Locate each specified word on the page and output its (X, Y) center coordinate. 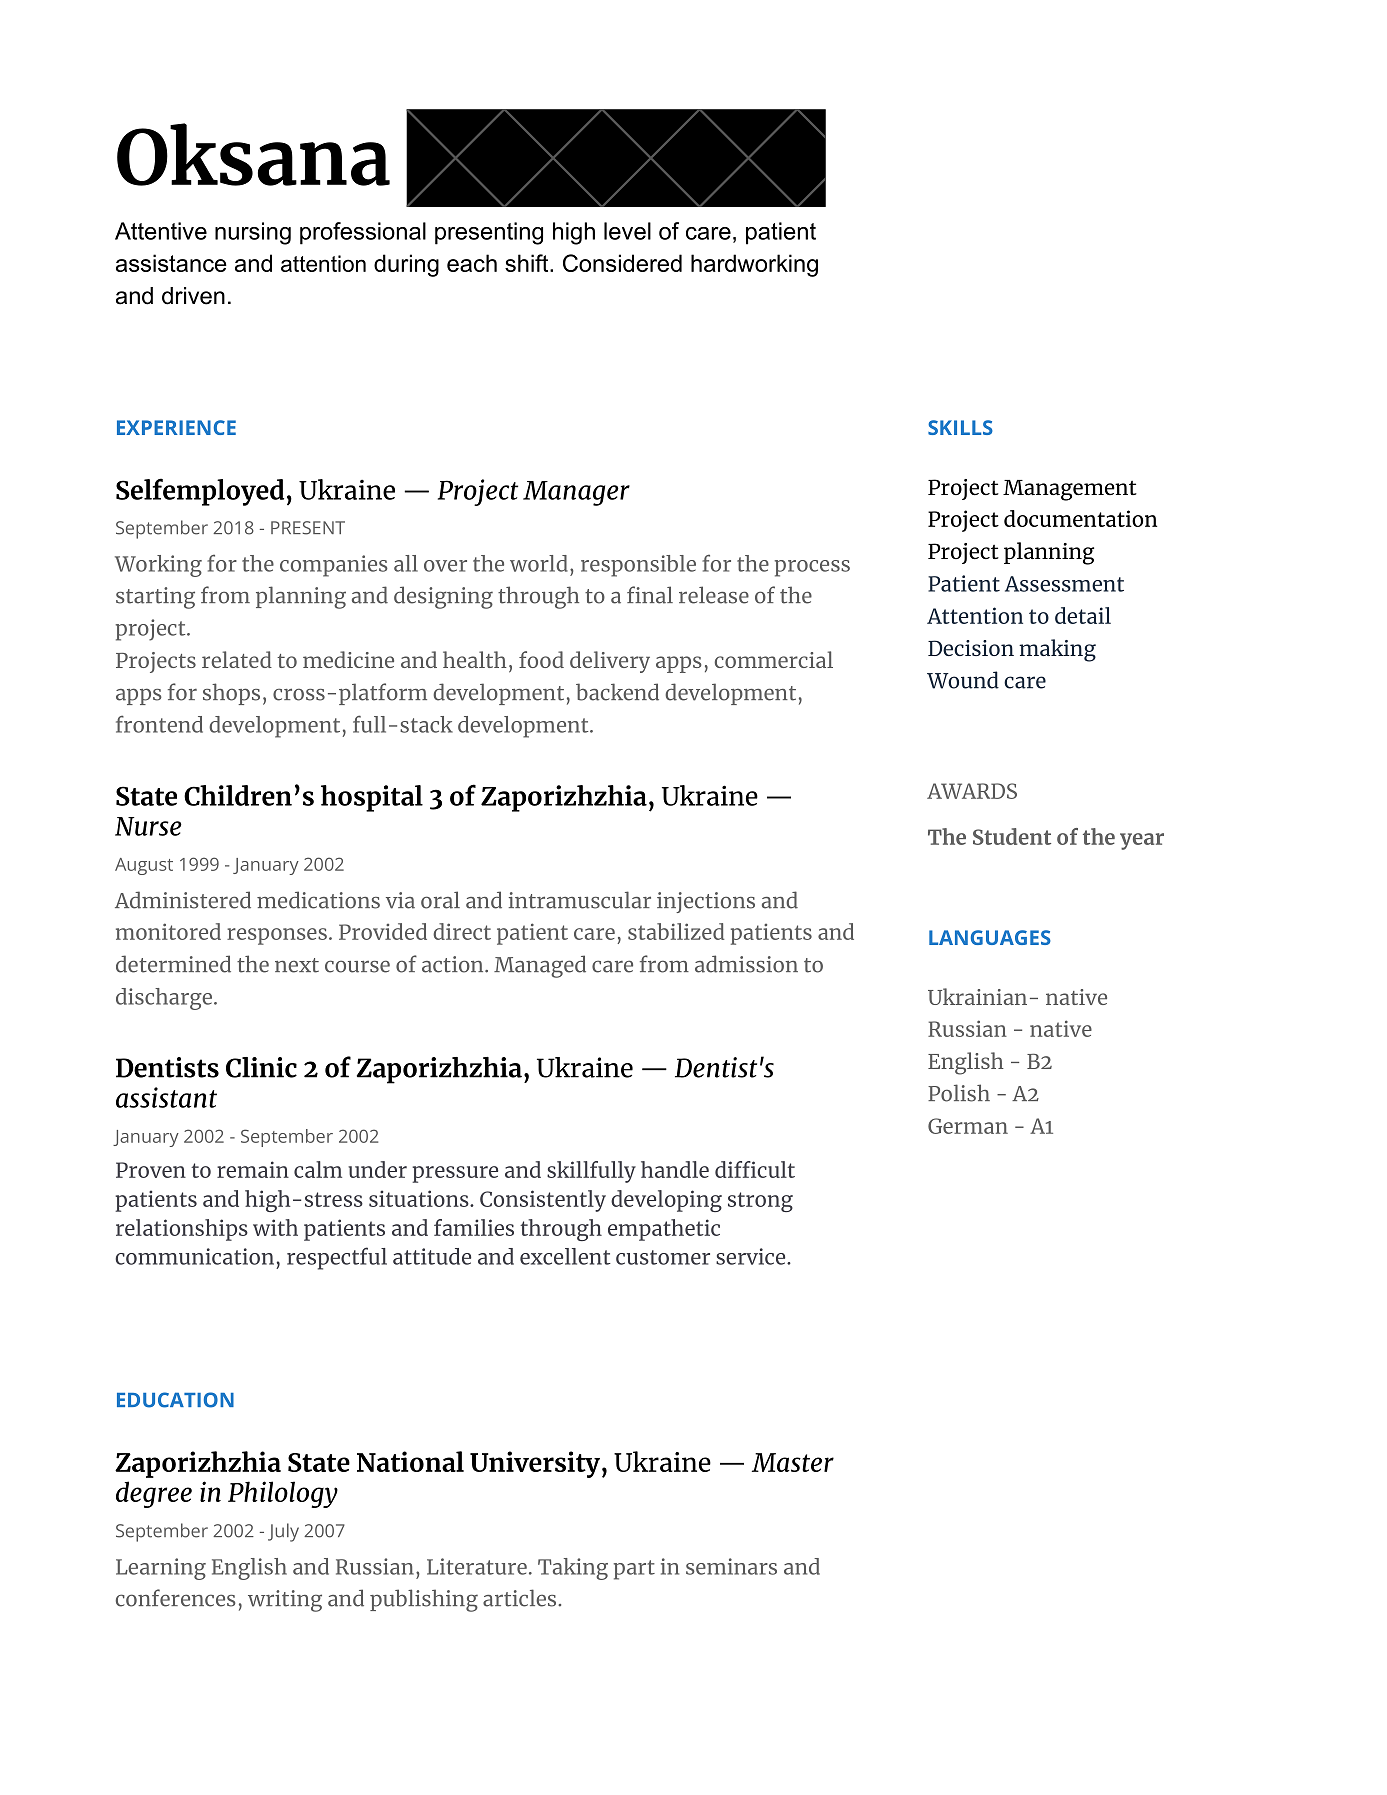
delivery (610, 662)
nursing (253, 233)
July (283, 1532)
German (968, 1126)
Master (793, 1462)
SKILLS (960, 427)
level (627, 231)
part (634, 1570)
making (1057, 650)
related (237, 659)
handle (675, 1169)
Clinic (261, 1067)
